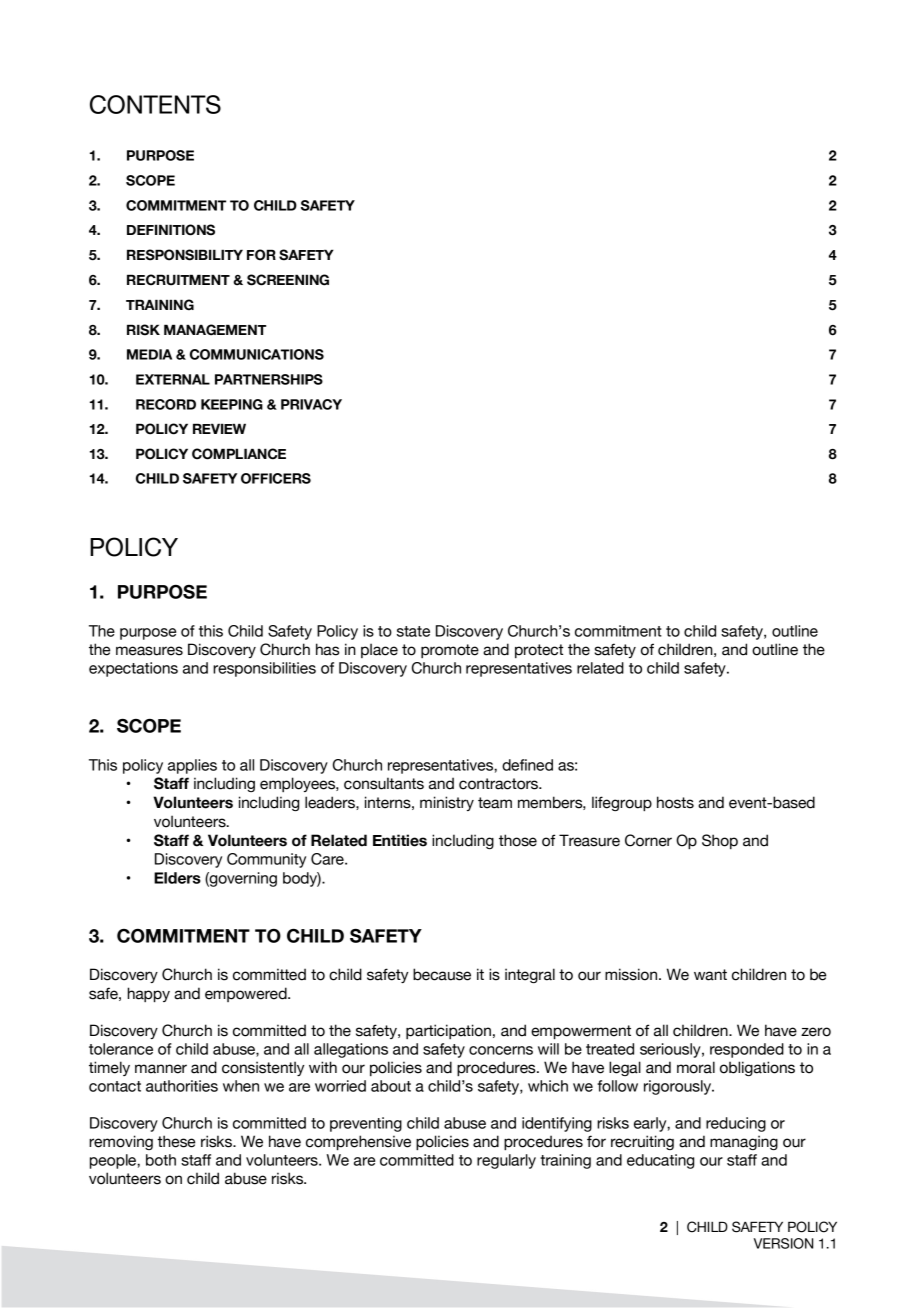 The height and width of the document is (1308, 924). Describe the element at coordinates (710, 975) in the document. I see `want` at that location.
